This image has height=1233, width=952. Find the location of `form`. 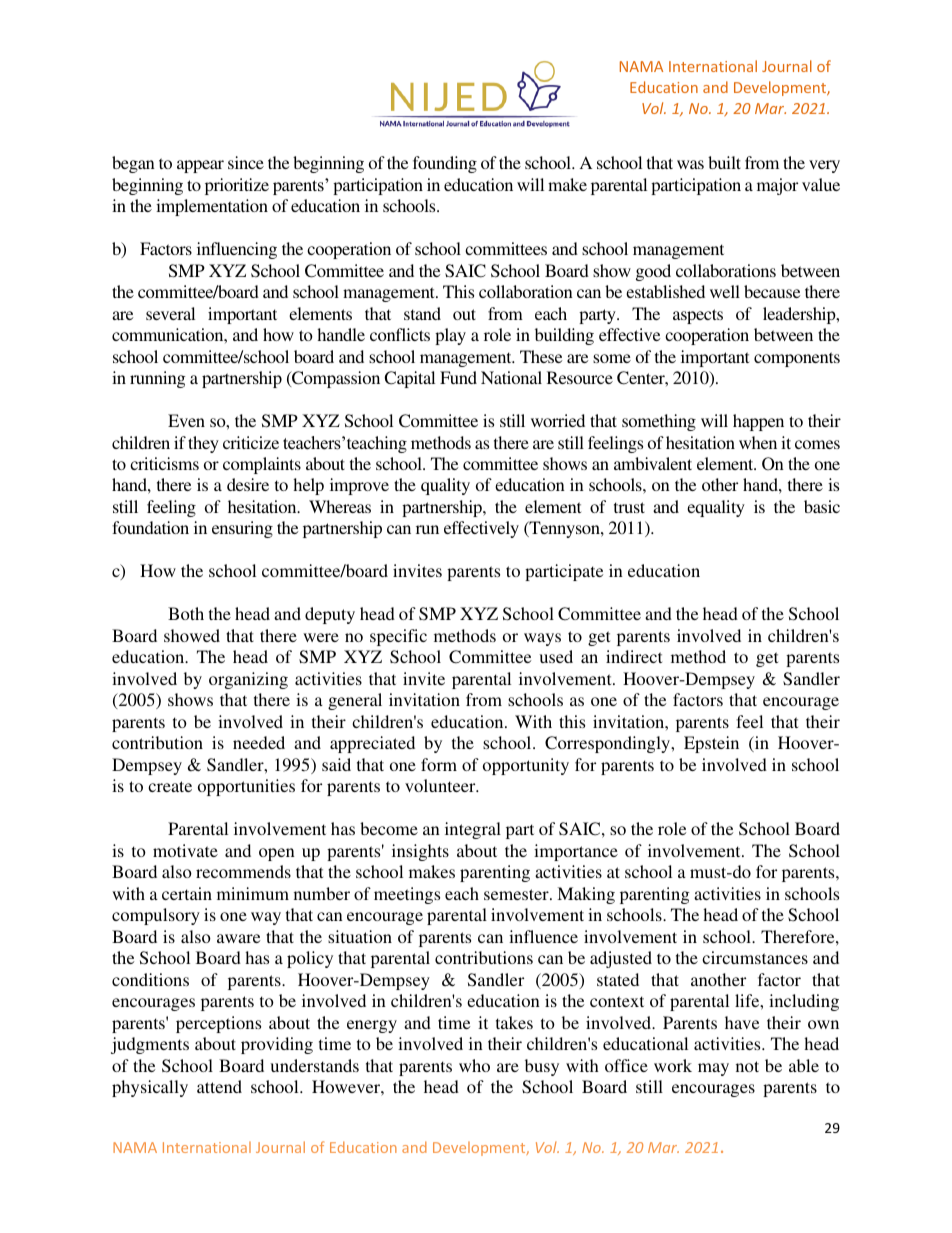

form is located at coordinates (439, 764).
